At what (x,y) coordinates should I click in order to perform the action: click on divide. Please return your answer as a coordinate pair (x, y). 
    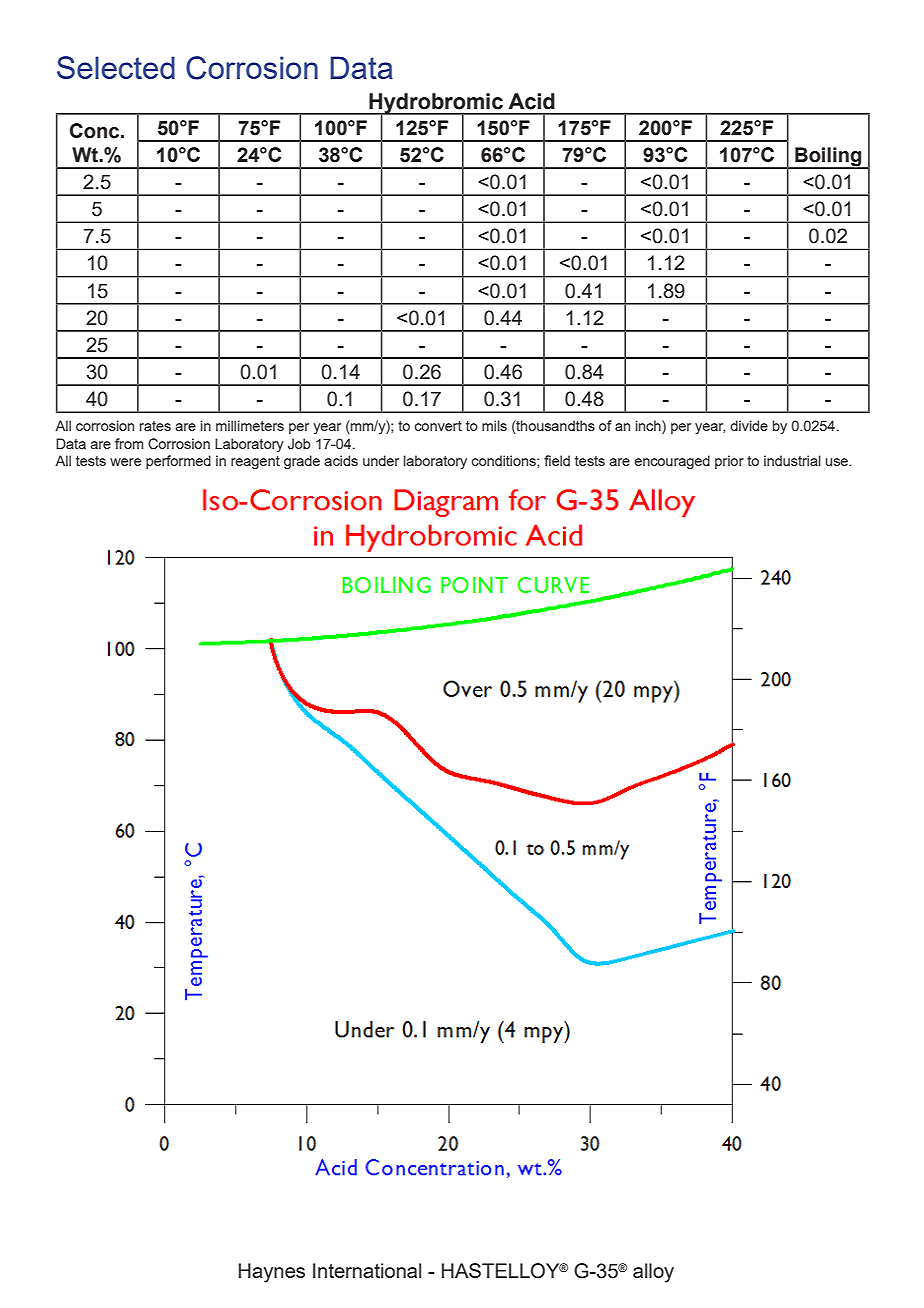
    Looking at the image, I should click on (749, 425).
